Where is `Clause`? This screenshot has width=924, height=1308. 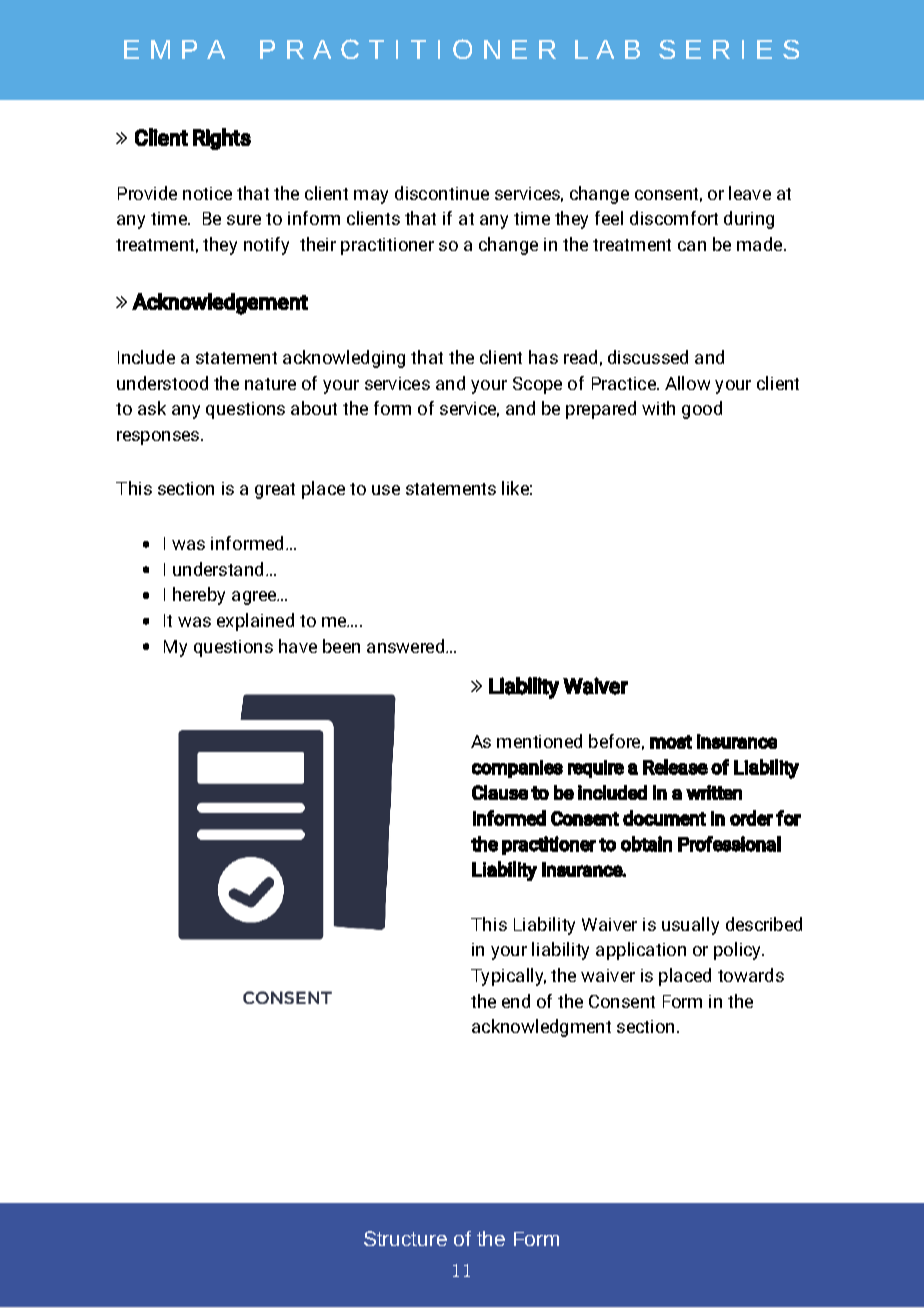
Clause is located at coordinates (500, 792).
